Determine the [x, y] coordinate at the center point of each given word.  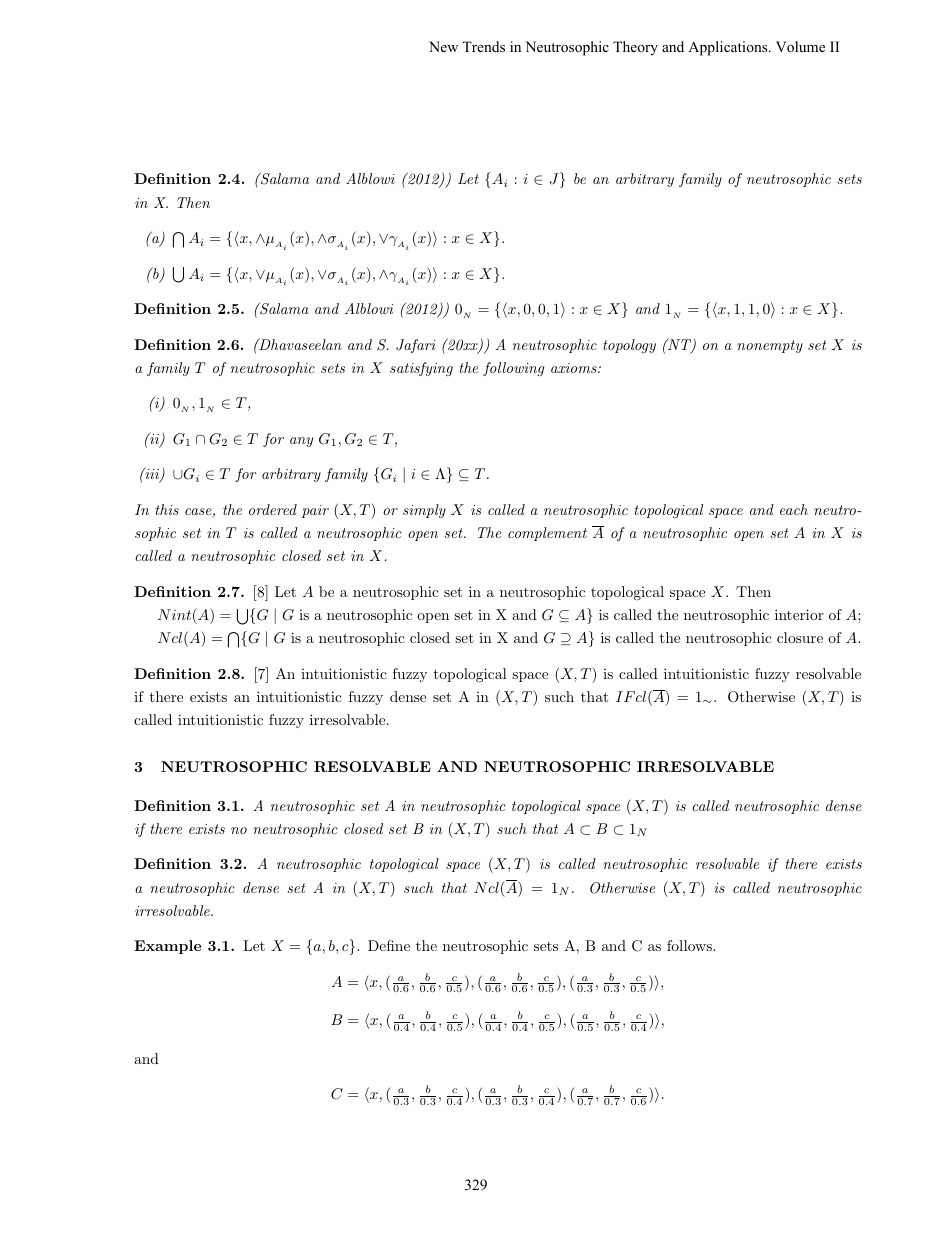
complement [547, 534]
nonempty [770, 346]
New [443, 46]
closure [800, 637]
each [794, 509]
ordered [273, 509]
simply [424, 511]
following [513, 369]
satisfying [421, 369]
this [167, 509]
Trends [483, 46]
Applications [729, 48]
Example [167, 947]
